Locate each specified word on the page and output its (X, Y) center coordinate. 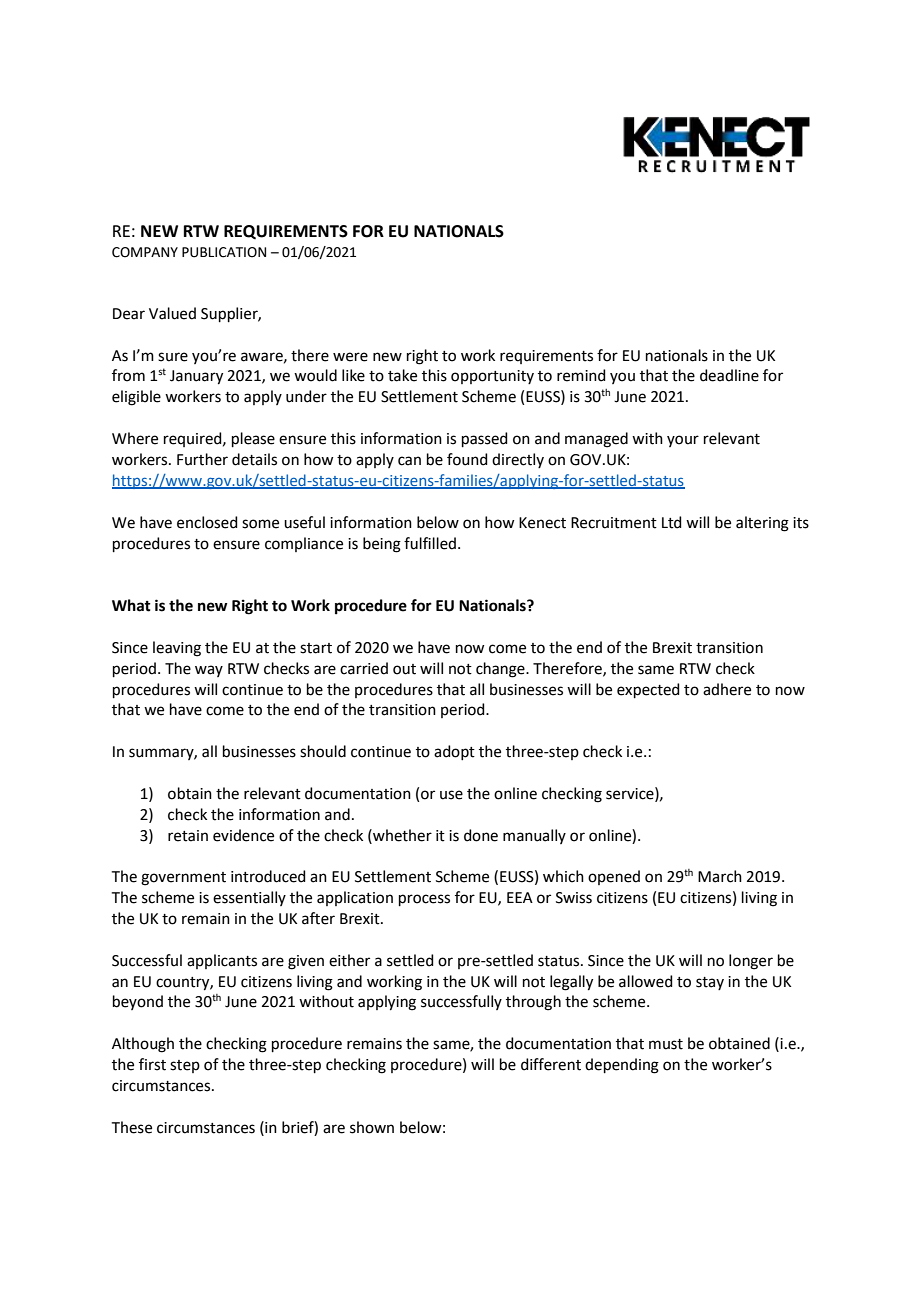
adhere (727, 689)
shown (372, 1127)
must (666, 1044)
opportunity (492, 377)
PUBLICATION (224, 252)
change (501, 670)
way (209, 671)
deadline (729, 375)
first (152, 1064)
